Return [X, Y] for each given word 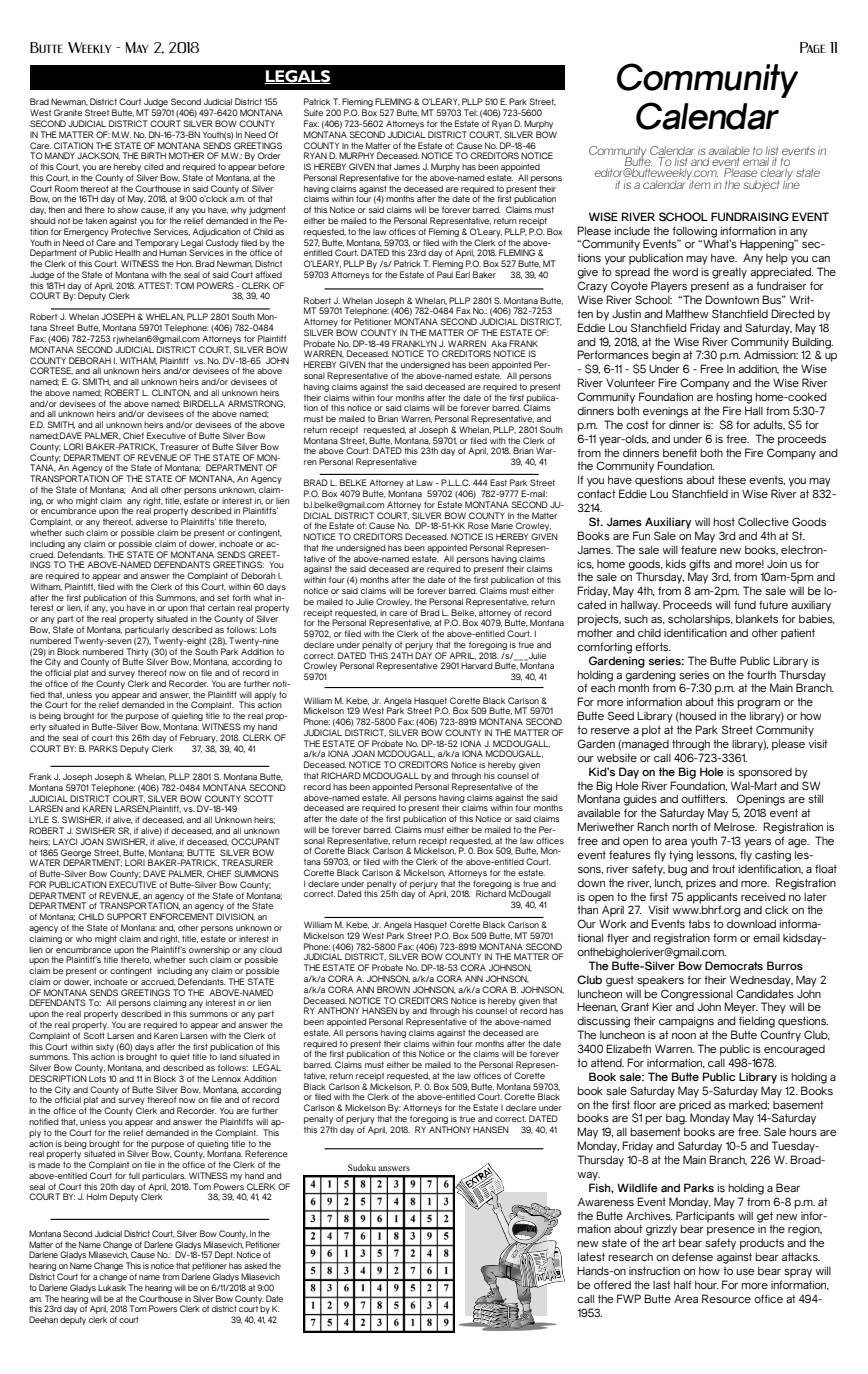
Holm [97, 1196]
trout [723, 868]
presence [731, 1231]
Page [813, 47]
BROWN [393, 989]
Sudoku [362, 1167]
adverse [152, 521]
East [498, 482]
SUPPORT [127, 916]
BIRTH [153, 155]
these [732, 479]
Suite [313, 112]
